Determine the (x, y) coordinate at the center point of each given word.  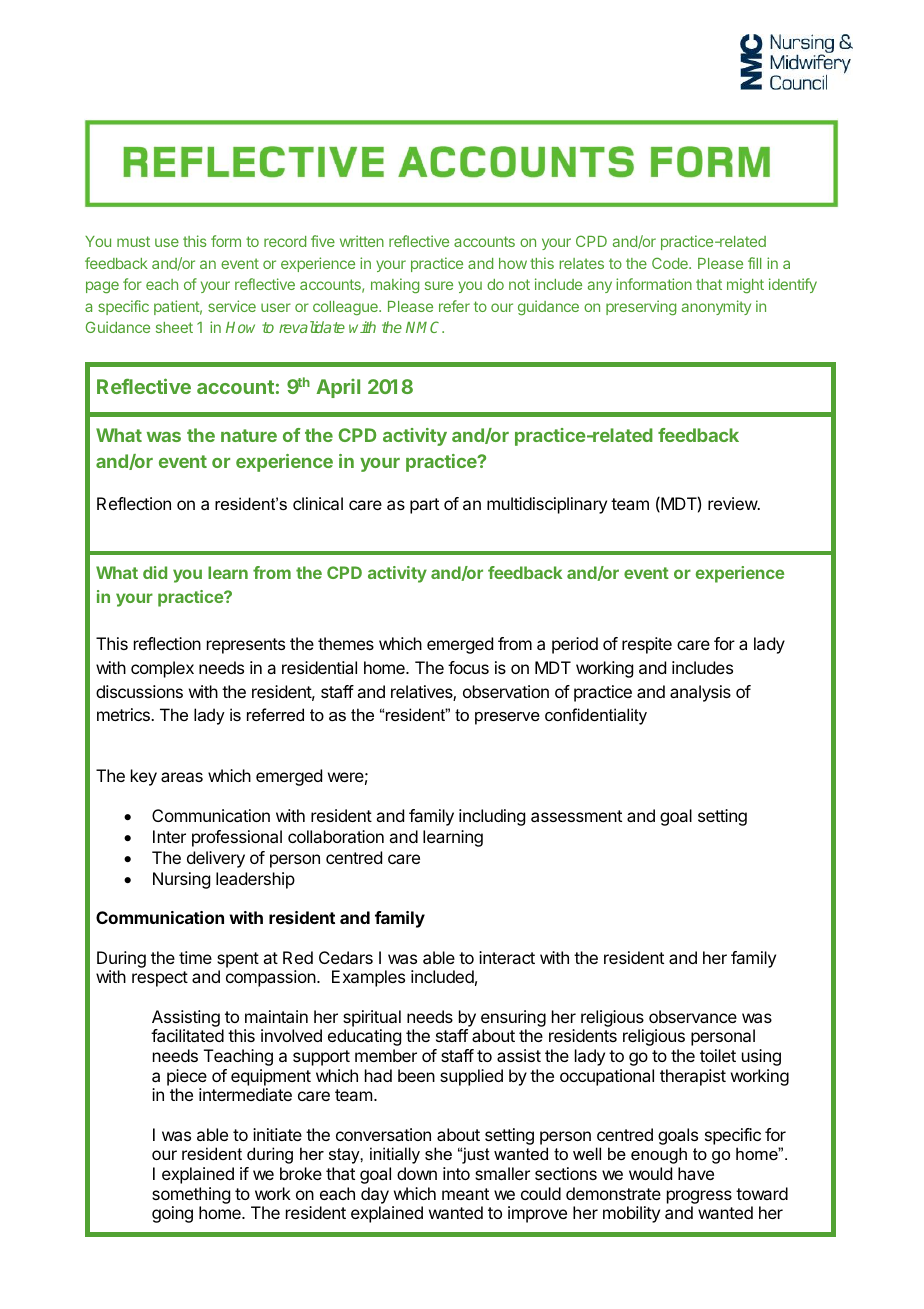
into (456, 1173)
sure (439, 285)
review (733, 503)
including (492, 817)
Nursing (181, 880)
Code (671, 263)
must (133, 241)
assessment (576, 816)
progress (699, 1197)
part (424, 506)
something (191, 1195)
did (155, 572)
